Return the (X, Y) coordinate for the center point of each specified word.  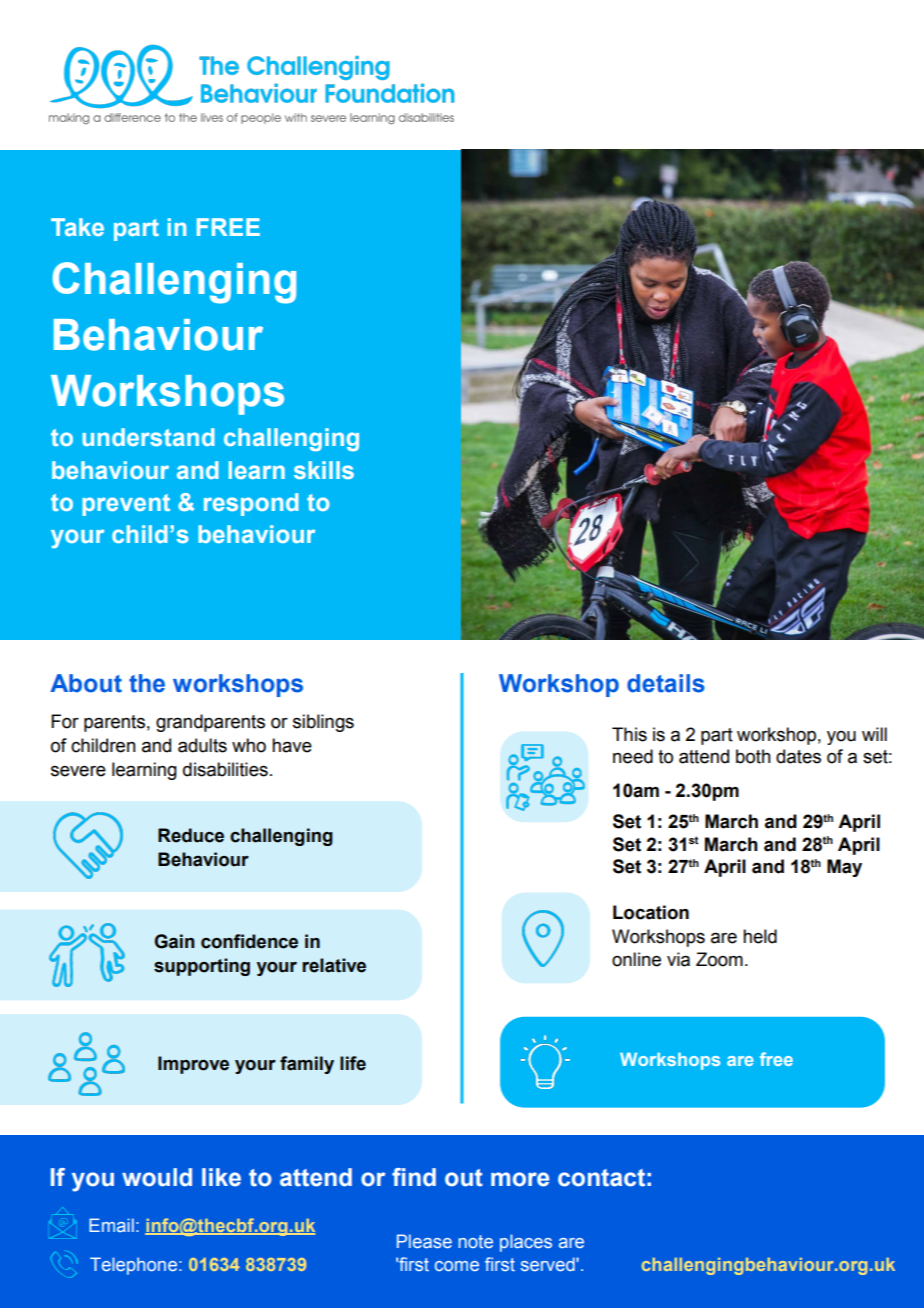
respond (251, 504)
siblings (323, 723)
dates (798, 756)
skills (324, 470)
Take (77, 227)
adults (202, 745)
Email (111, 1225)
